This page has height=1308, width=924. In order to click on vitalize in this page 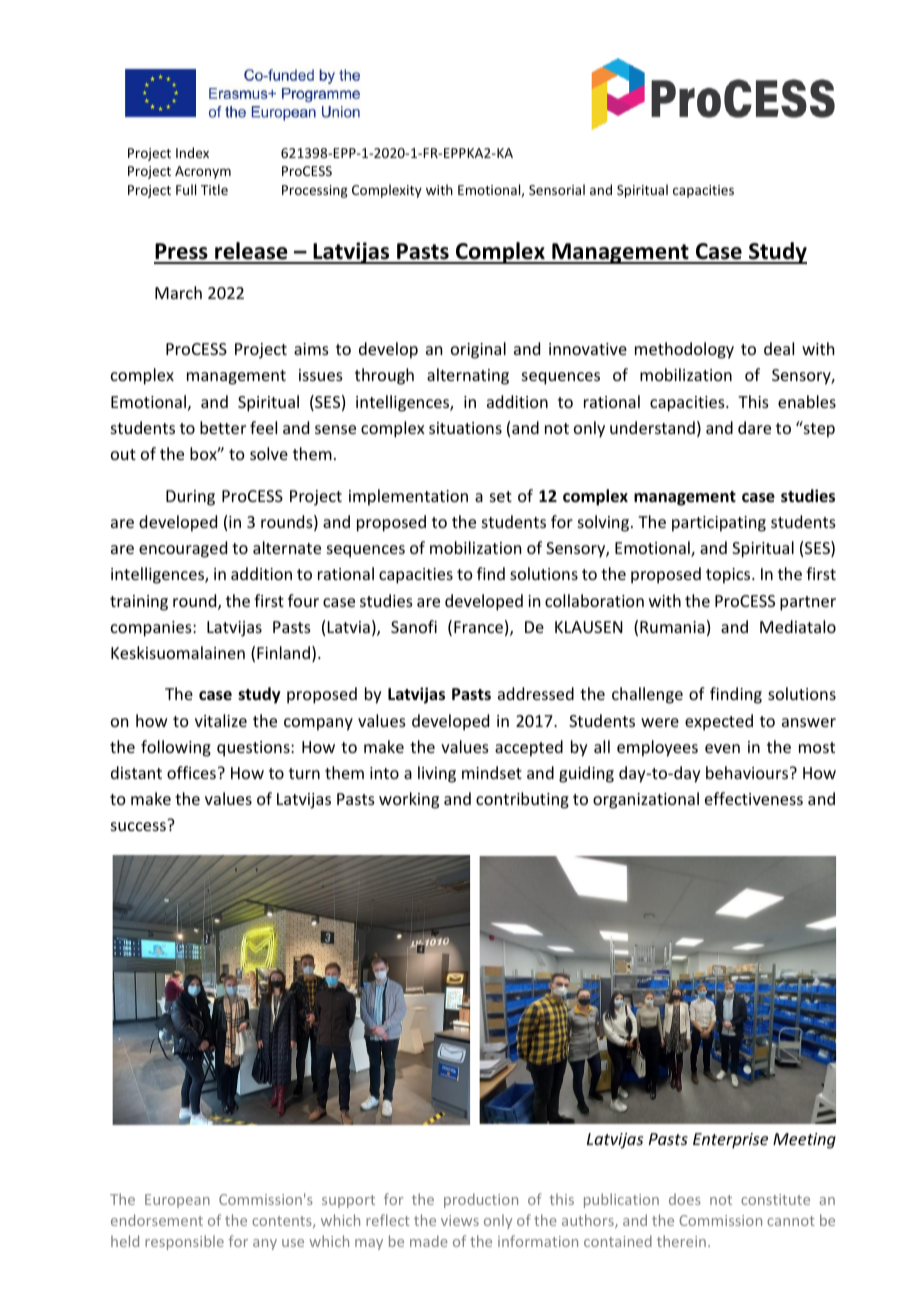, I will do `click(221, 720)`.
